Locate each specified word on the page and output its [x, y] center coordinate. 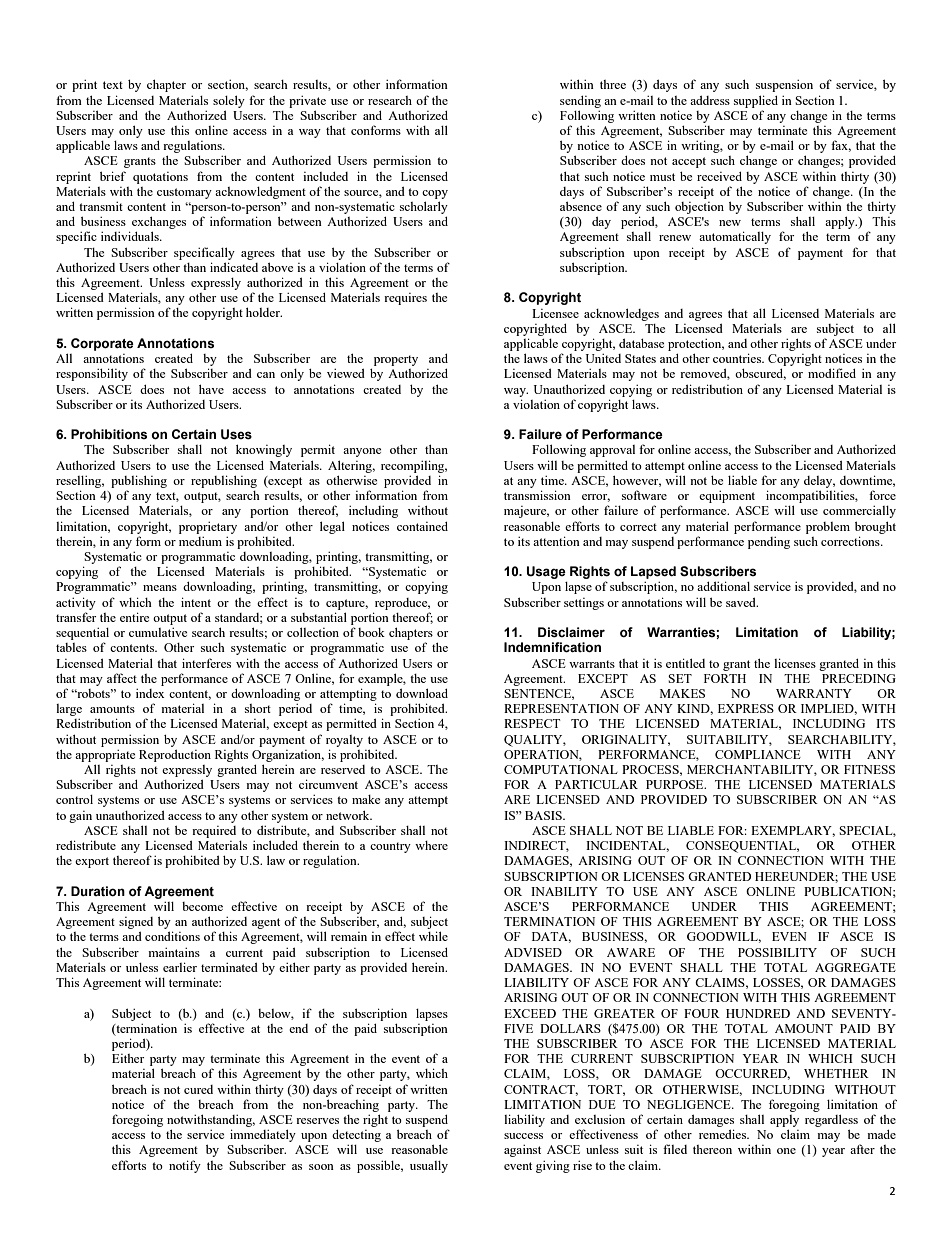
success [523, 1136]
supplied [756, 101]
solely [229, 101]
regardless [831, 1120]
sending [580, 102]
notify [185, 1166]
